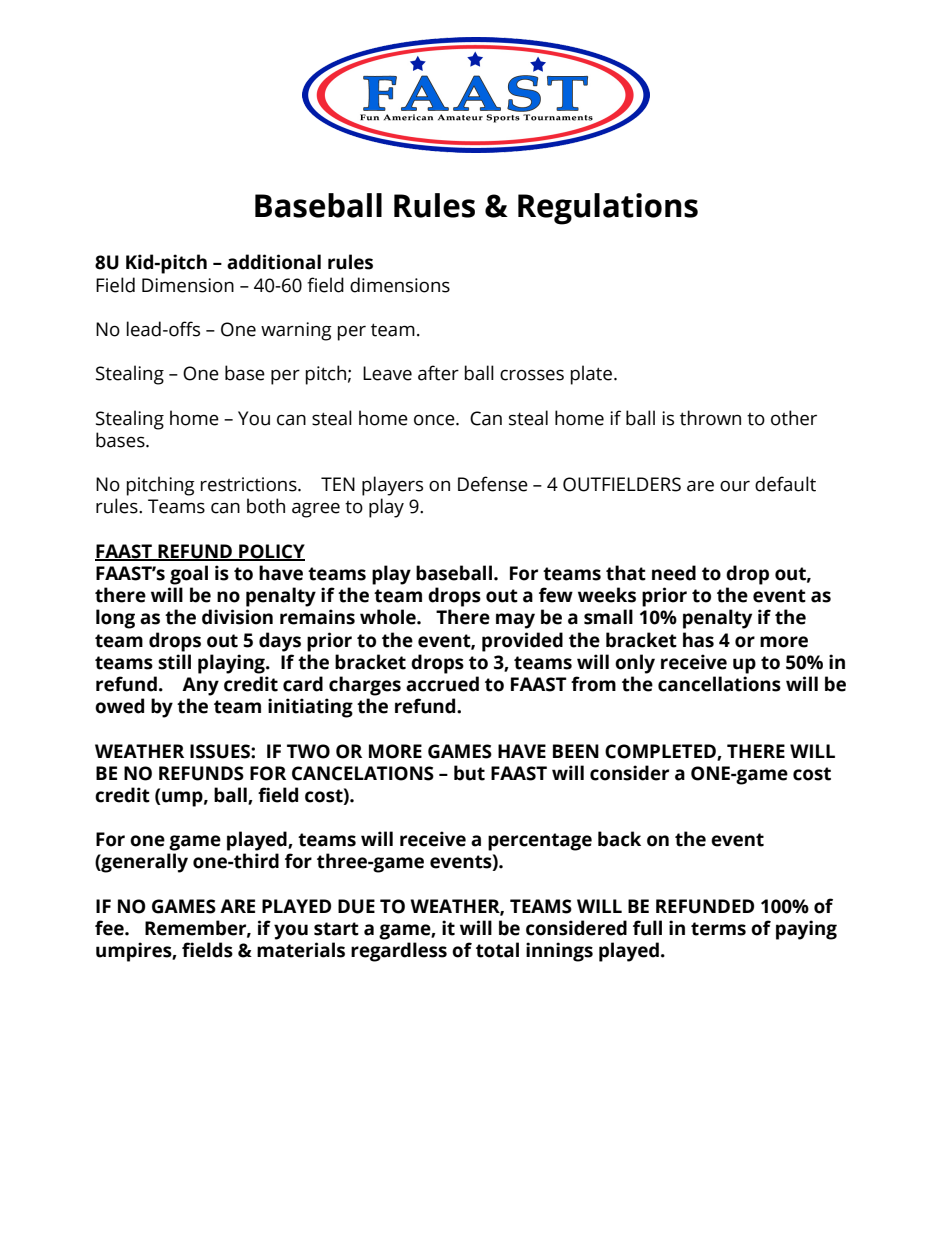  What do you see at coordinates (719, 684) in the page?
I see `cancellations` at bounding box center [719, 684].
